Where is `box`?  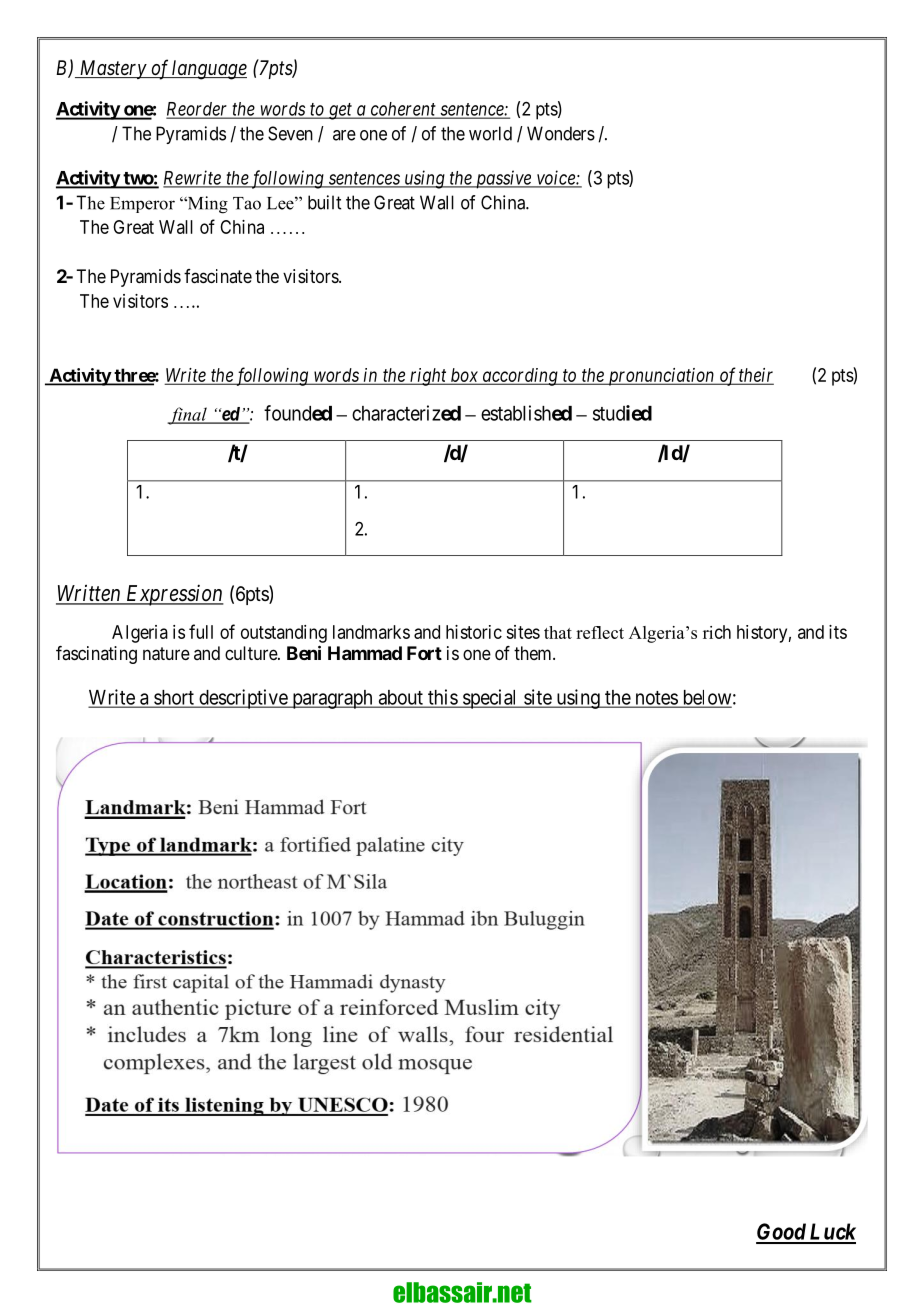
box is located at coordinates (464, 376).
